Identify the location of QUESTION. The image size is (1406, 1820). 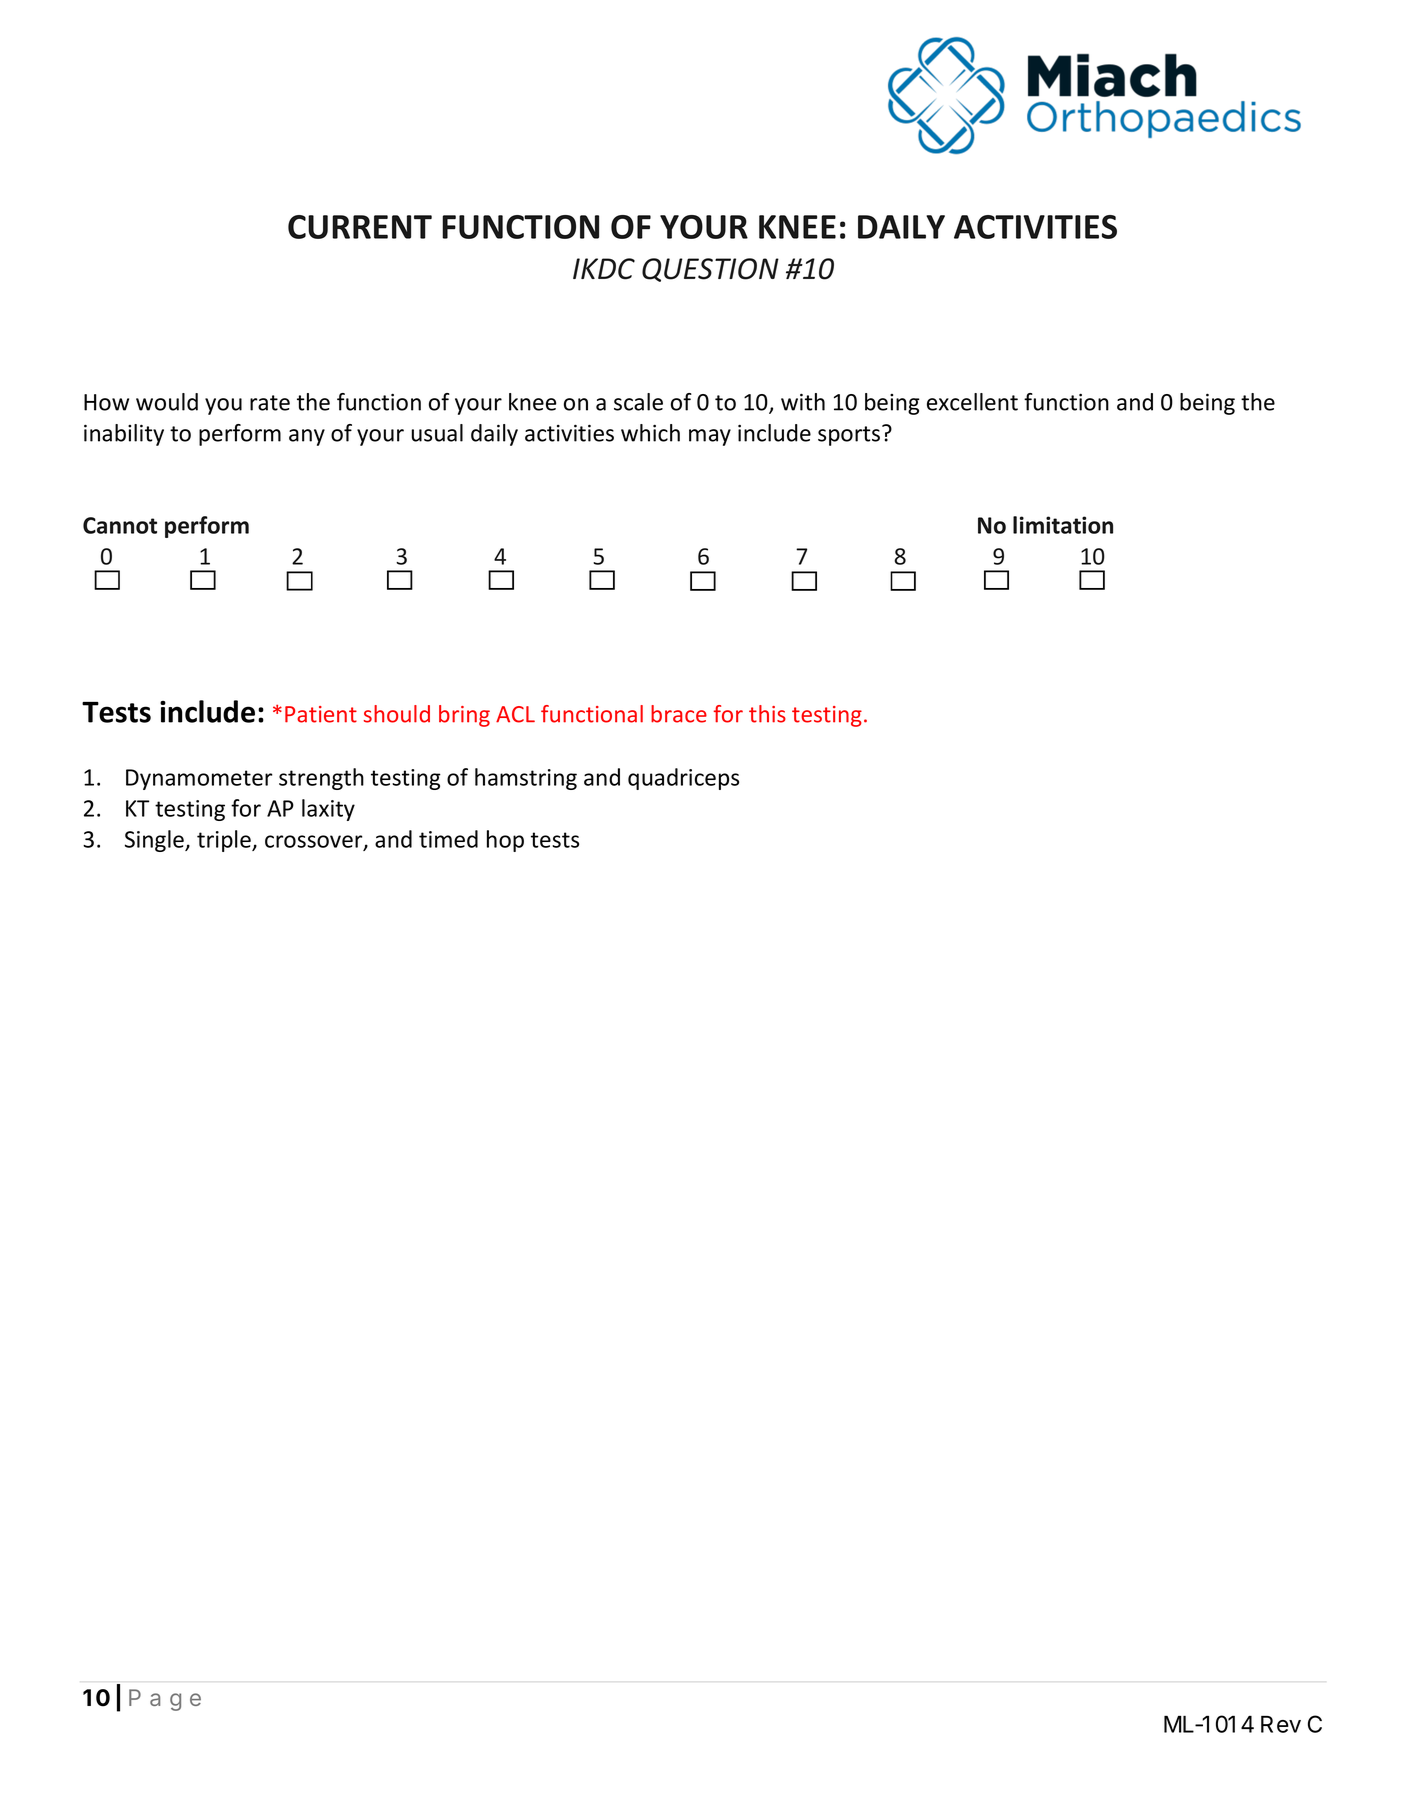
(710, 270).
